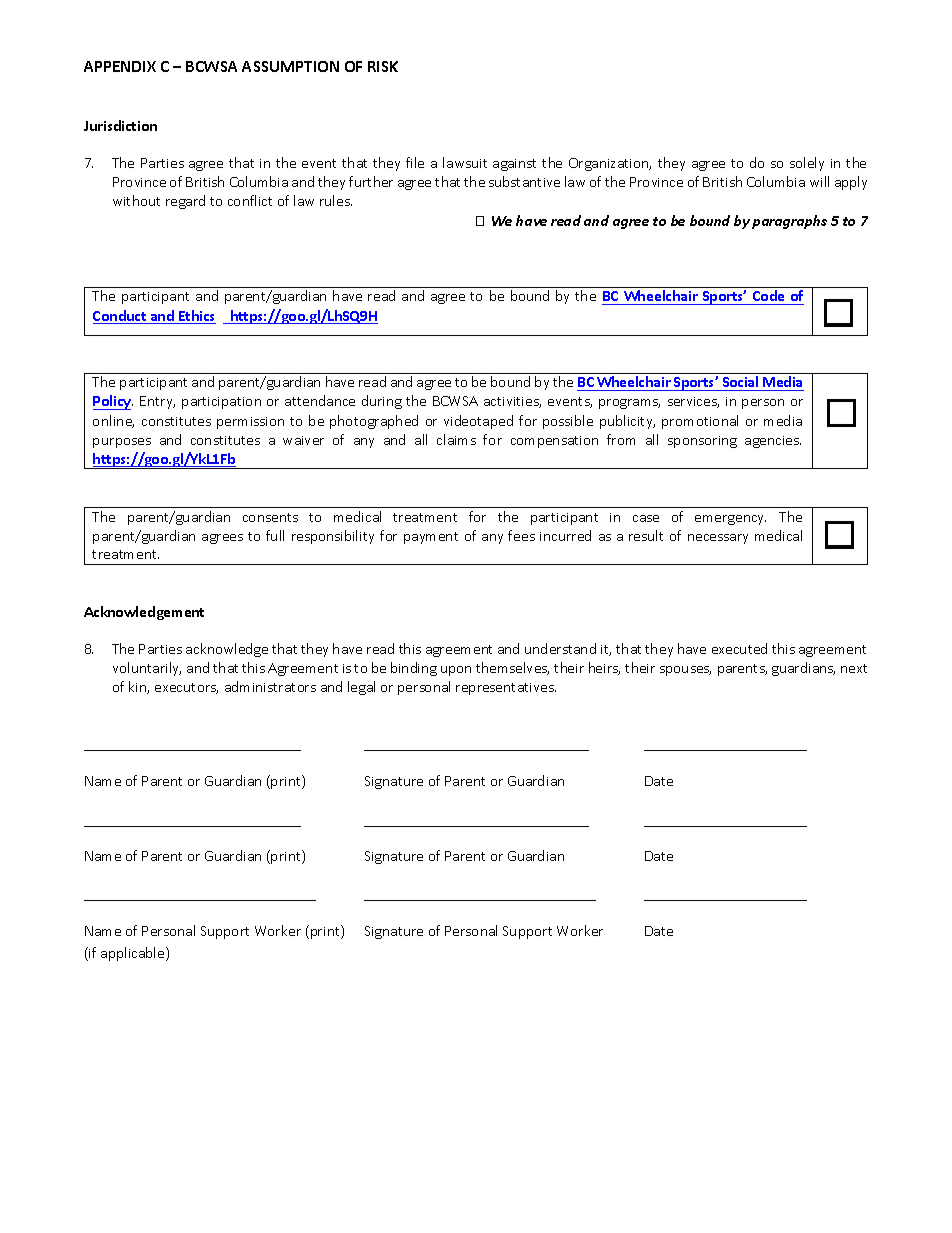 The width and height of the screenshot is (952, 1233). Describe the element at coordinates (221, 403) in the screenshot. I see `participation` at that location.
